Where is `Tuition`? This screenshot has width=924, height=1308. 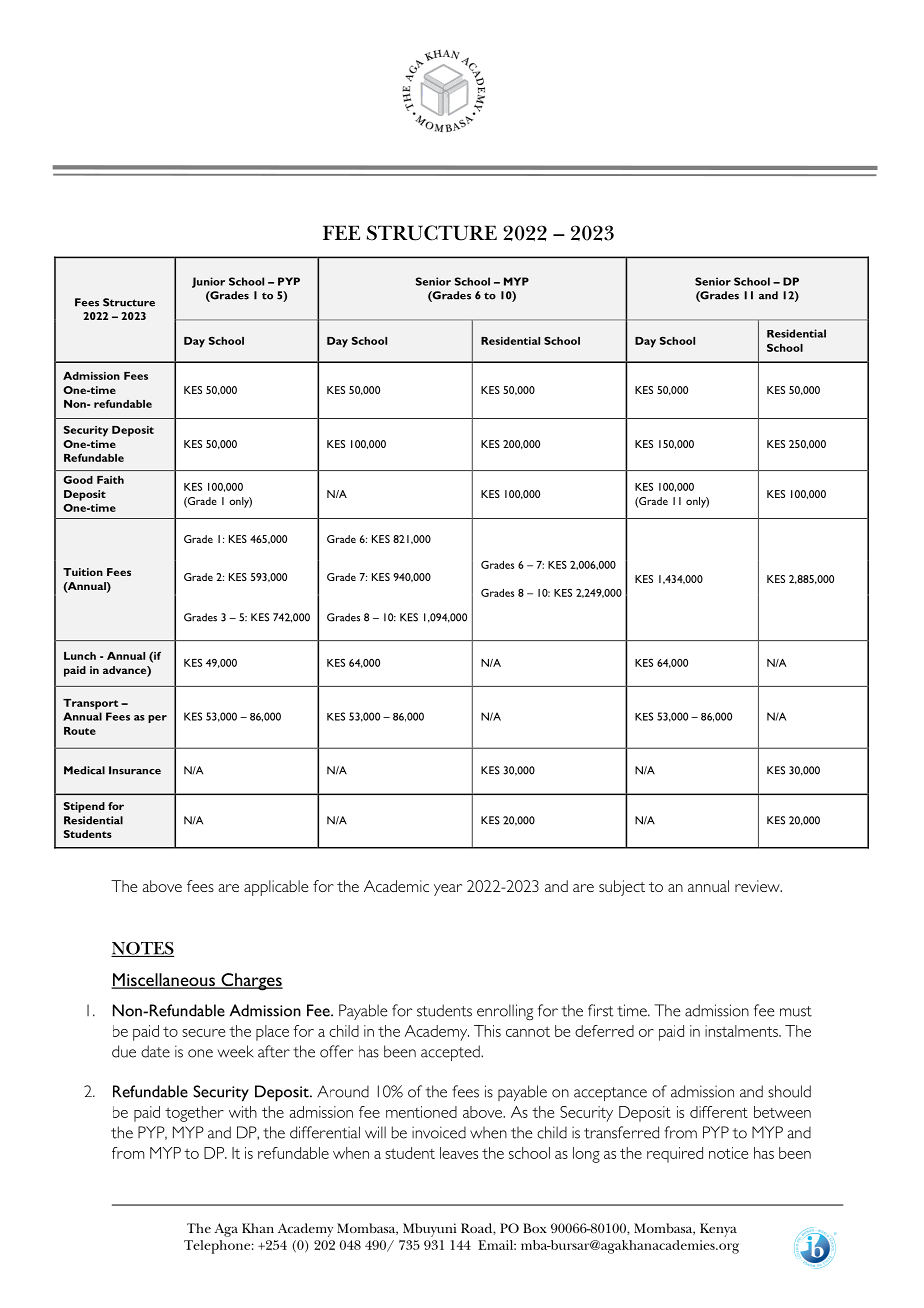 Tuition is located at coordinates (83, 572).
